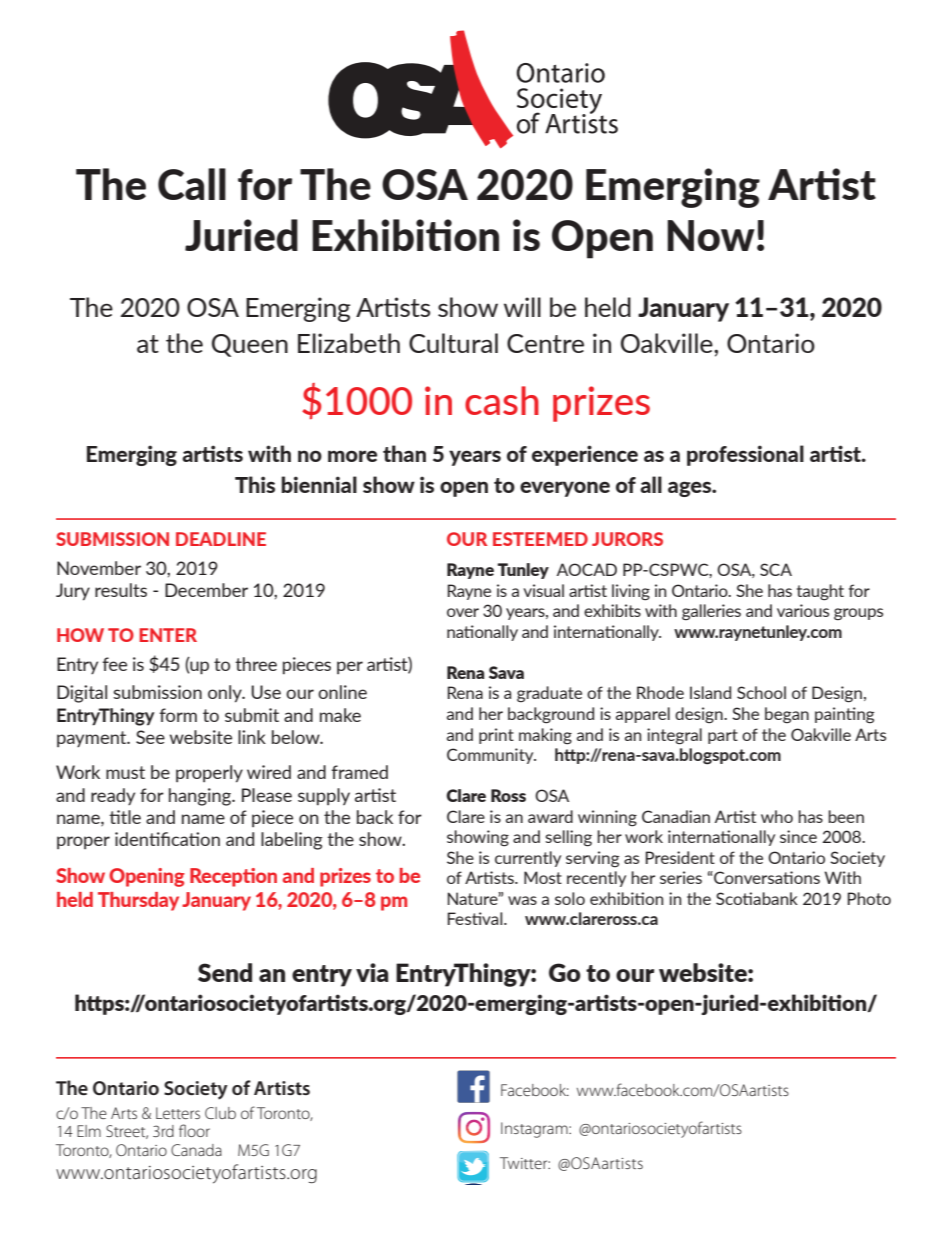 The height and width of the page is (1233, 952). Describe the element at coordinates (192, 184) in the page. I see `Call` at that location.
